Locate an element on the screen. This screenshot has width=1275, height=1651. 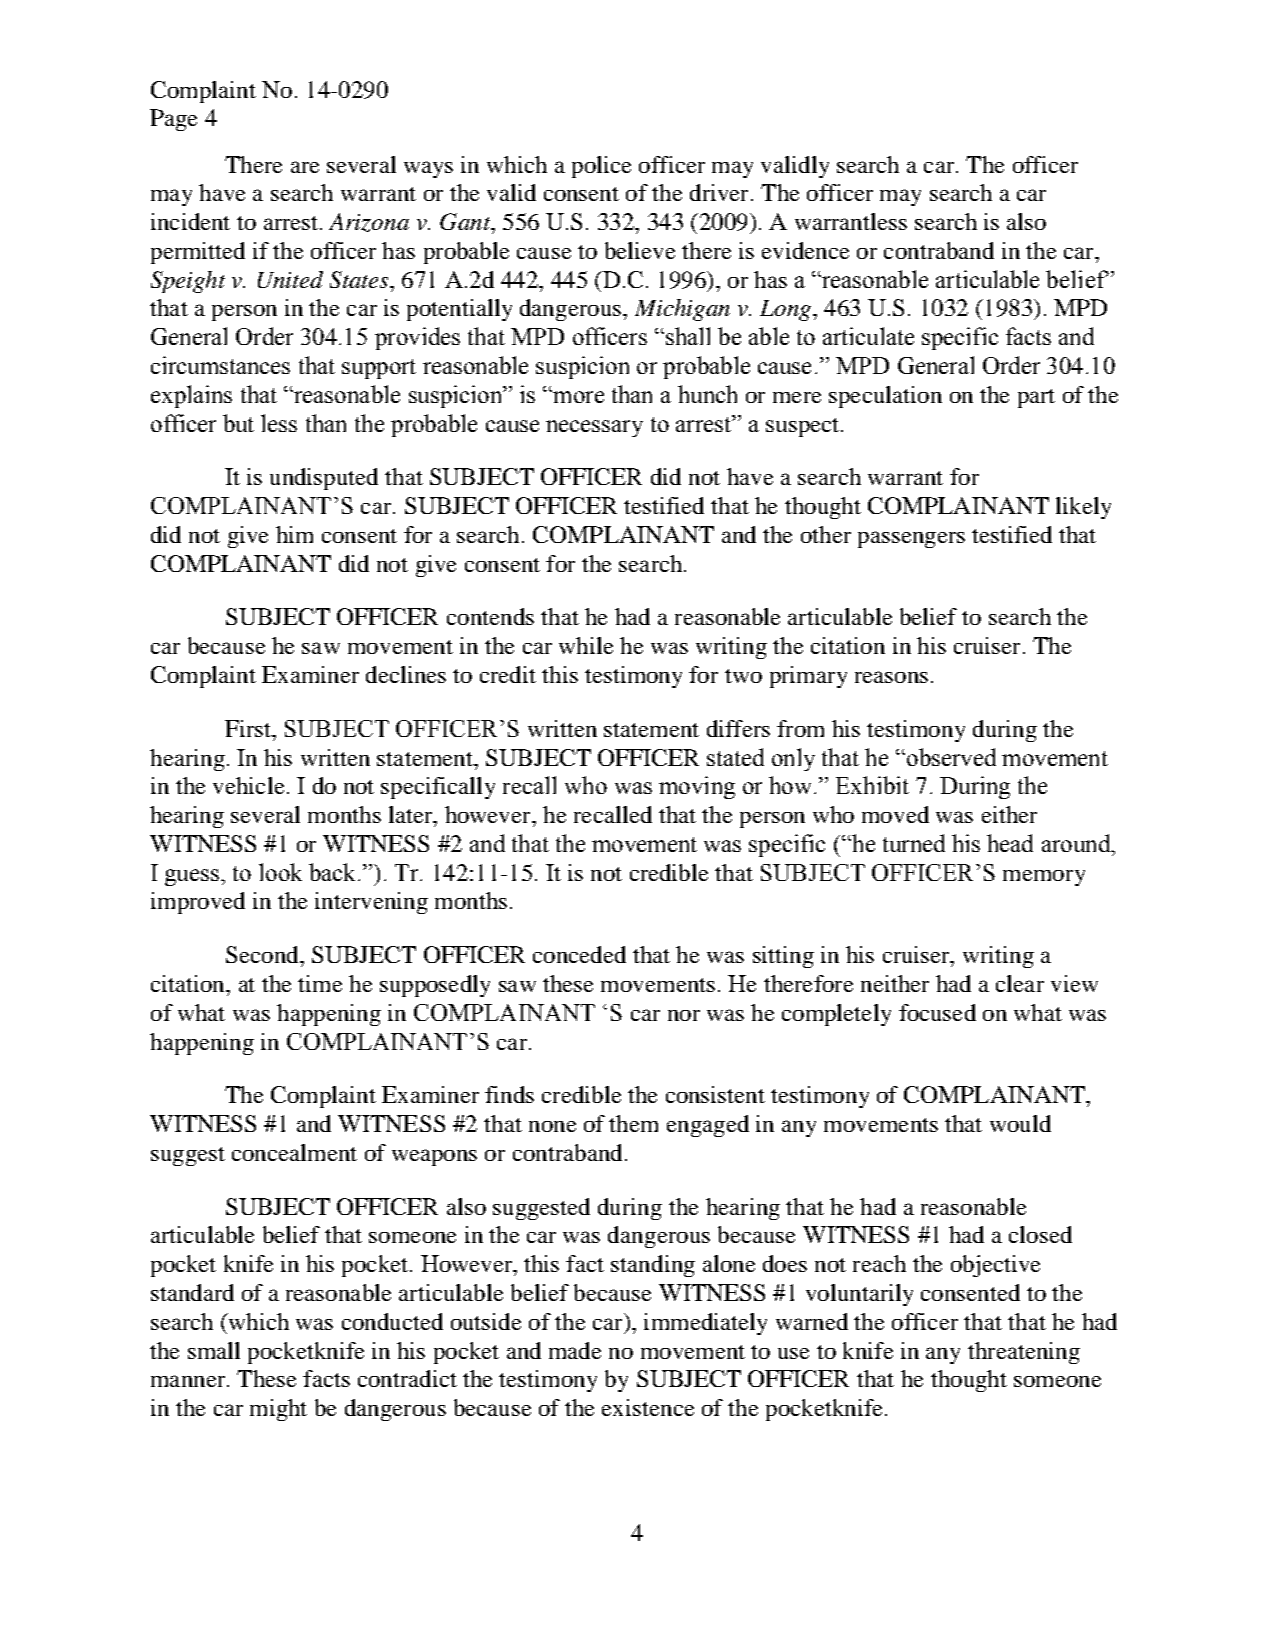
vehicle is located at coordinates (248, 785).
